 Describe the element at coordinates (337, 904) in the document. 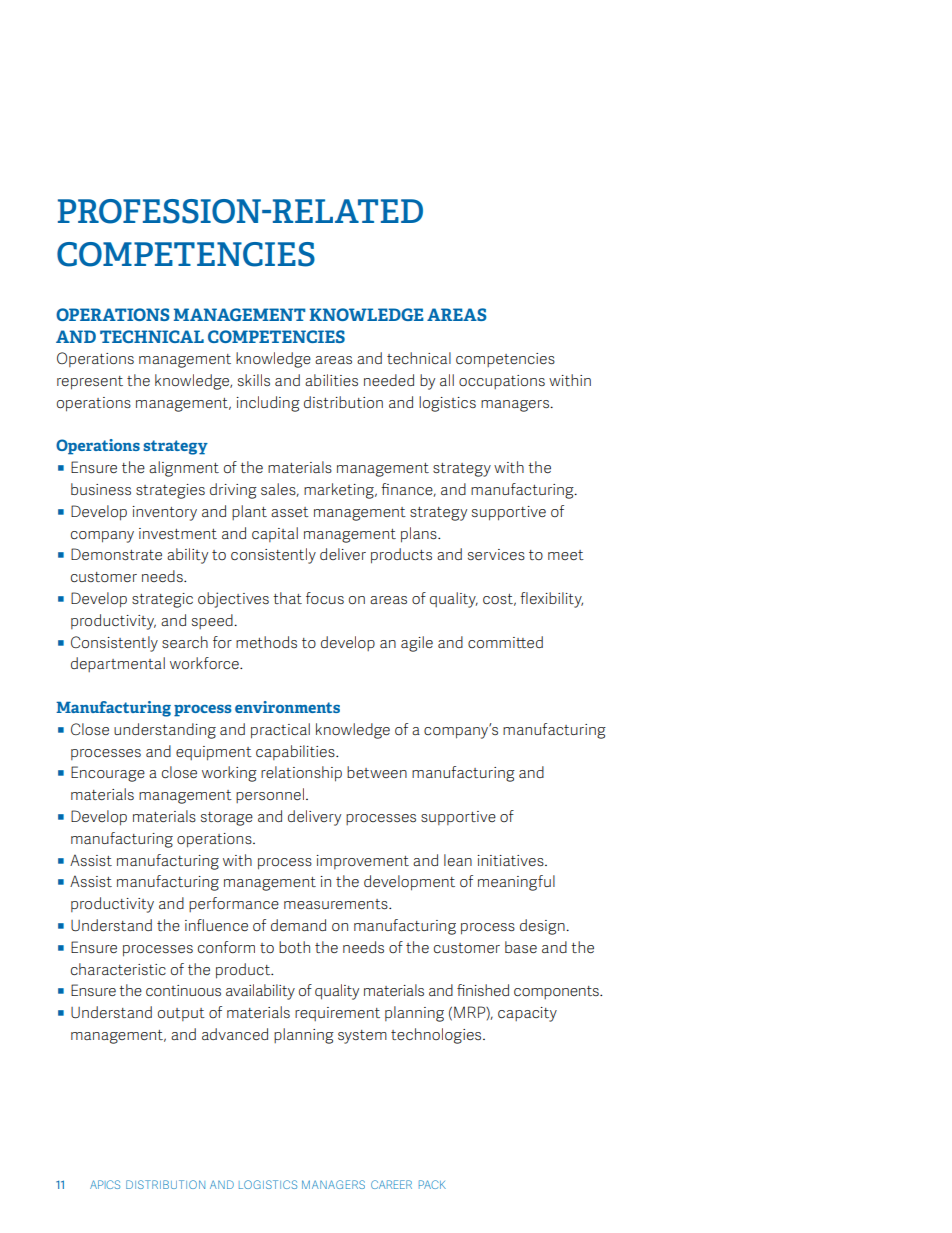

I see `measurements` at that location.
